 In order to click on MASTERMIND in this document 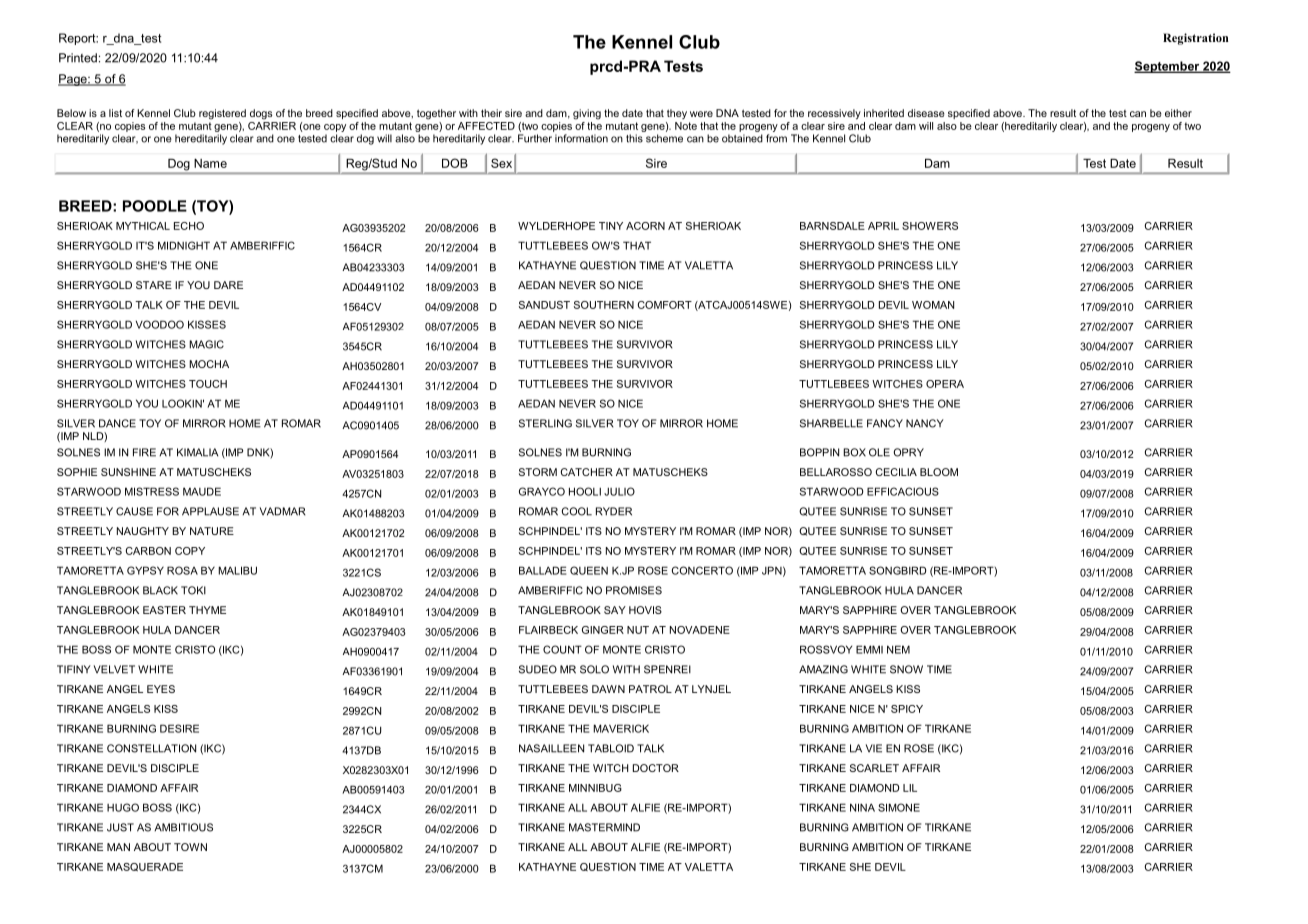, I will do `click(604, 827)`.
